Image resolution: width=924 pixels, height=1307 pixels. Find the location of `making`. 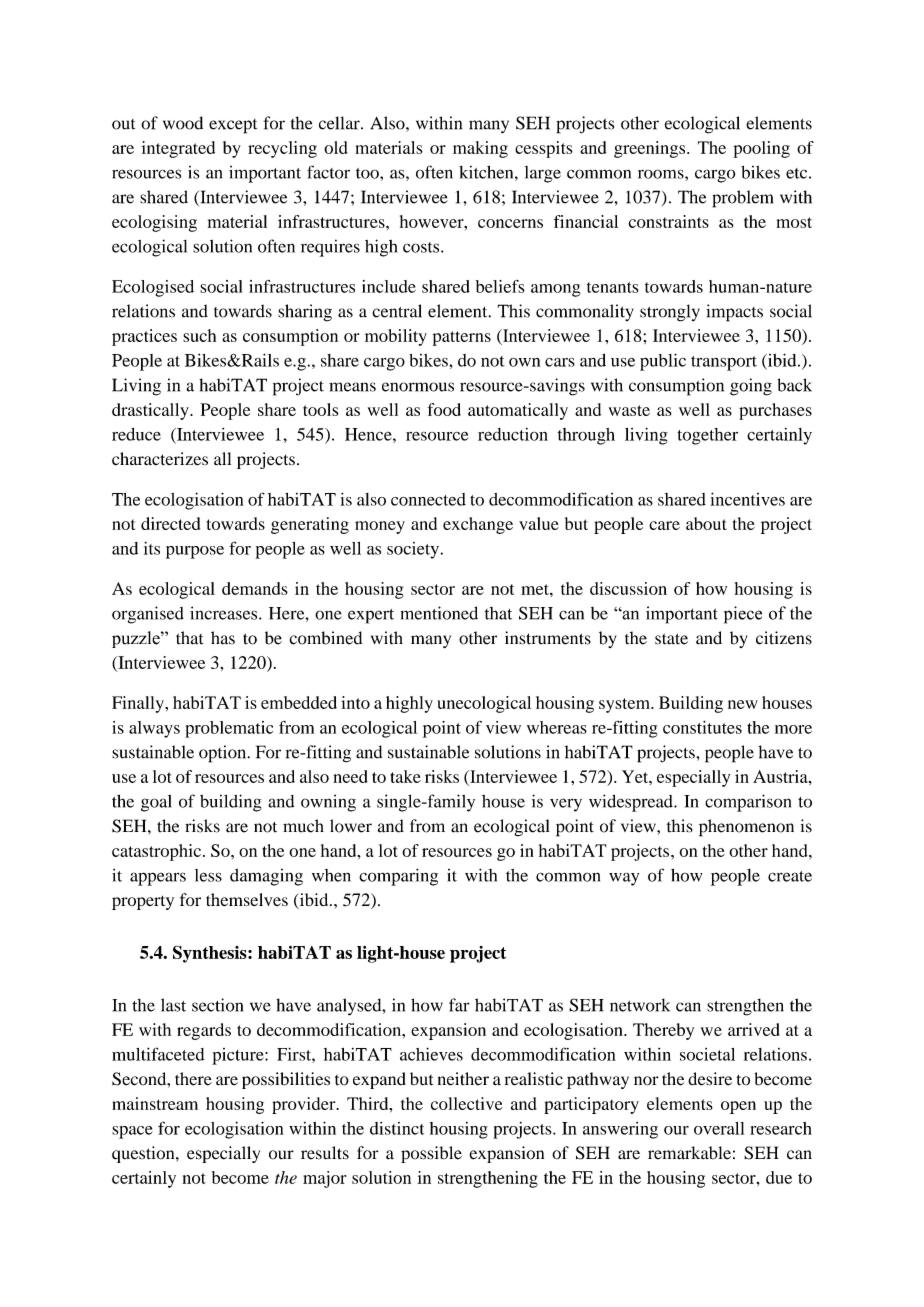

making is located at coordinates (480, 149).
